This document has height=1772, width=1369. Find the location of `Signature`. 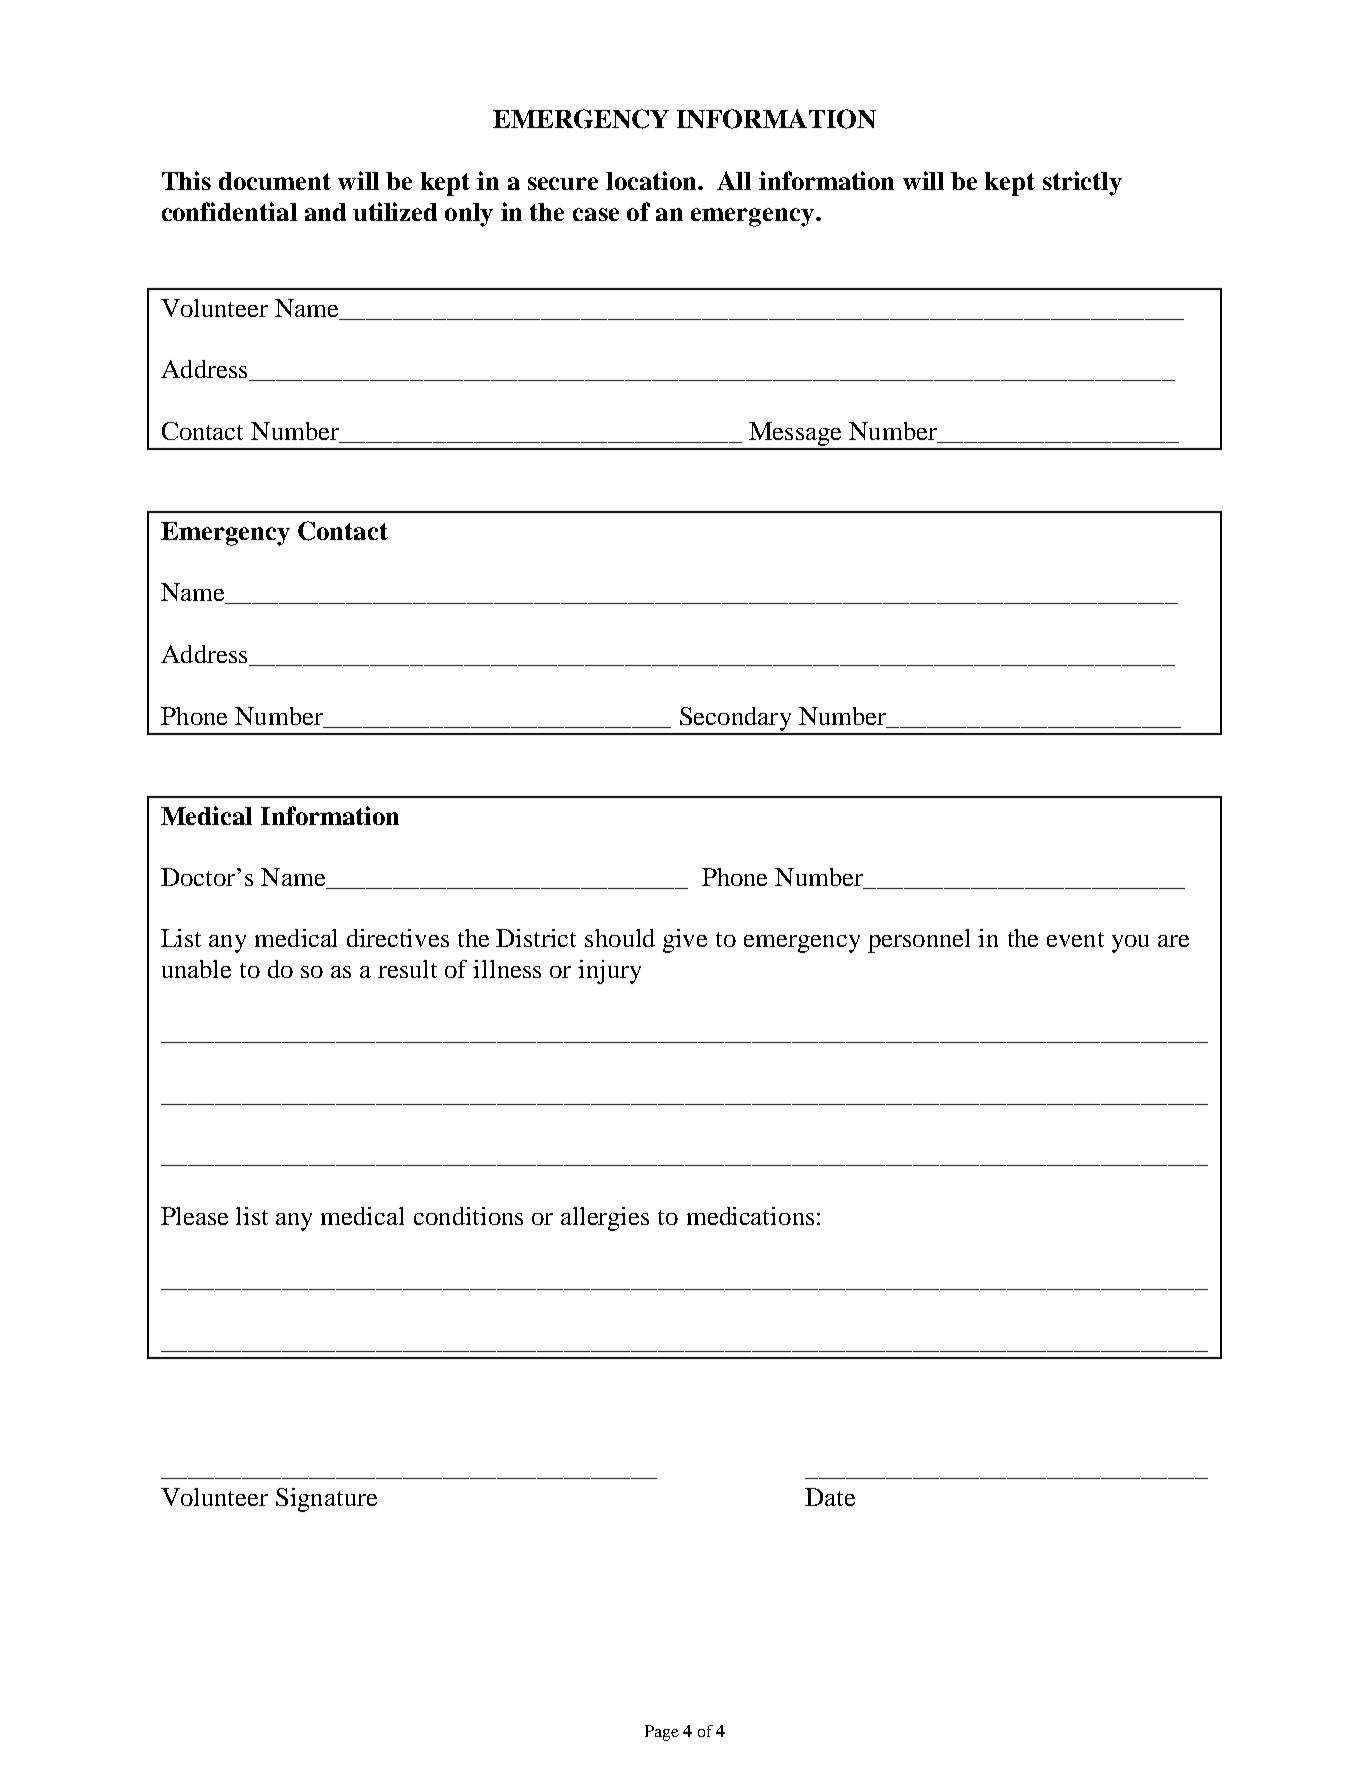

Signature is located at coordinates (326, 1500).
